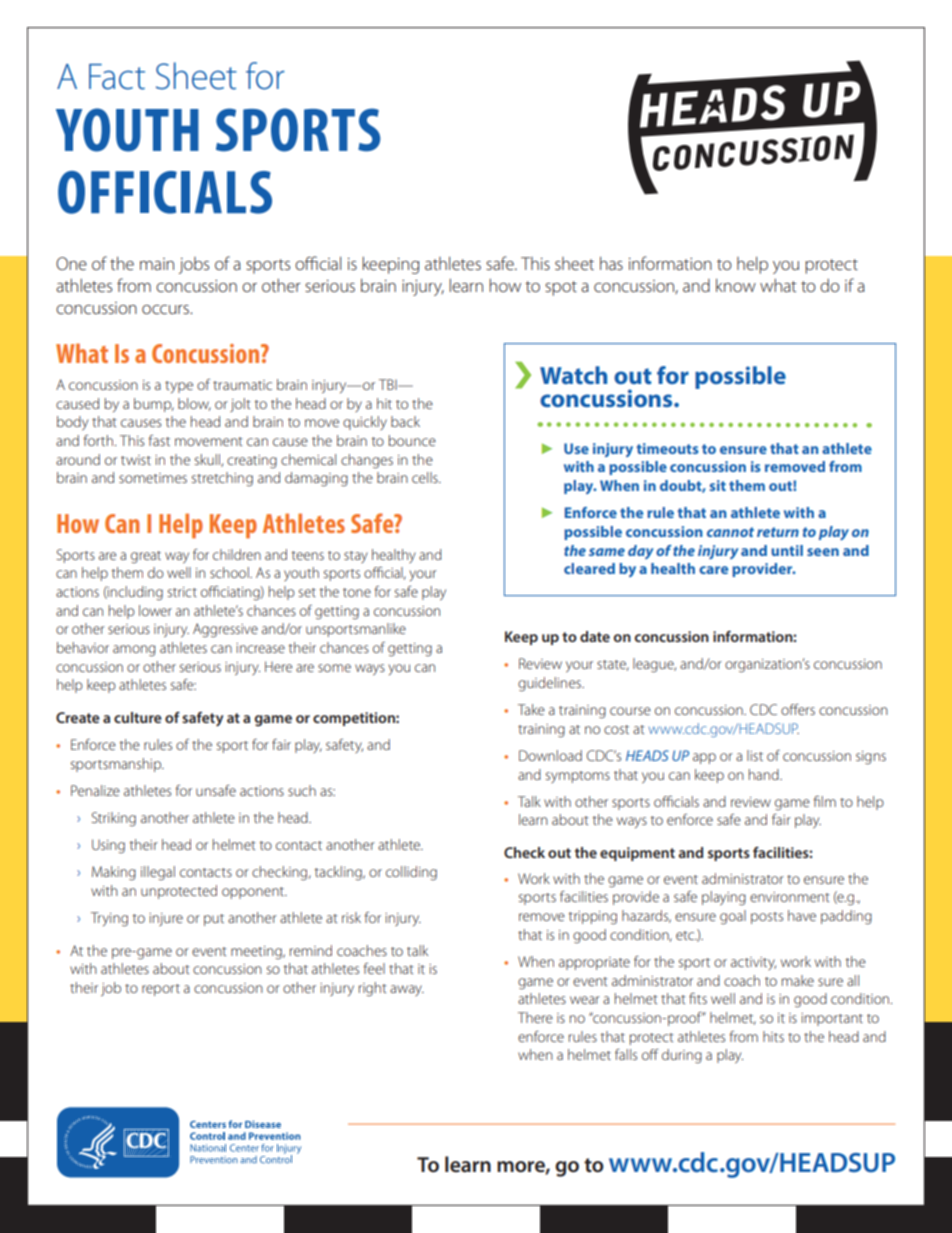  I want to click on Striking, so click(114, 819).
